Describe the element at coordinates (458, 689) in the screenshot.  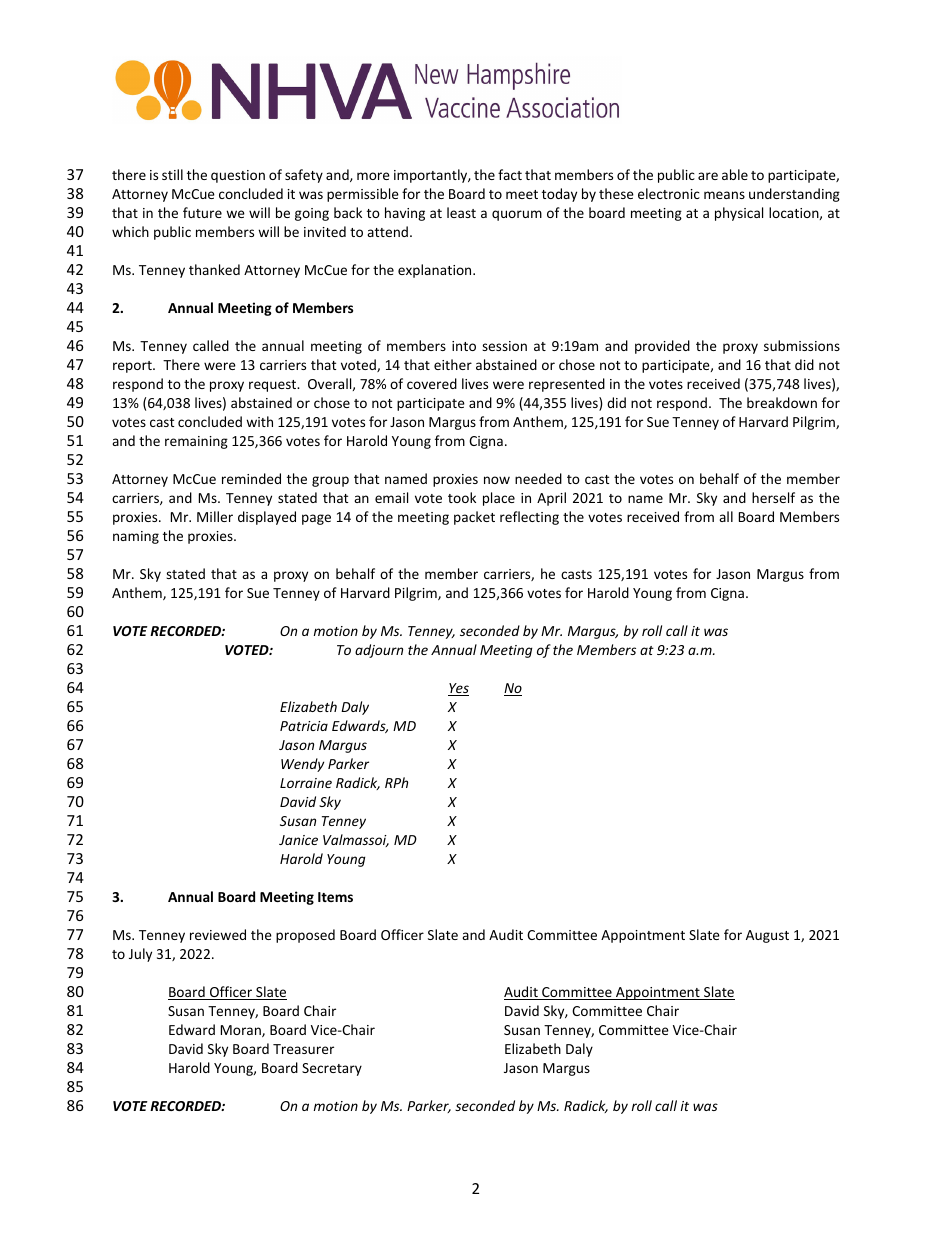
I see `Yes` at that location.
